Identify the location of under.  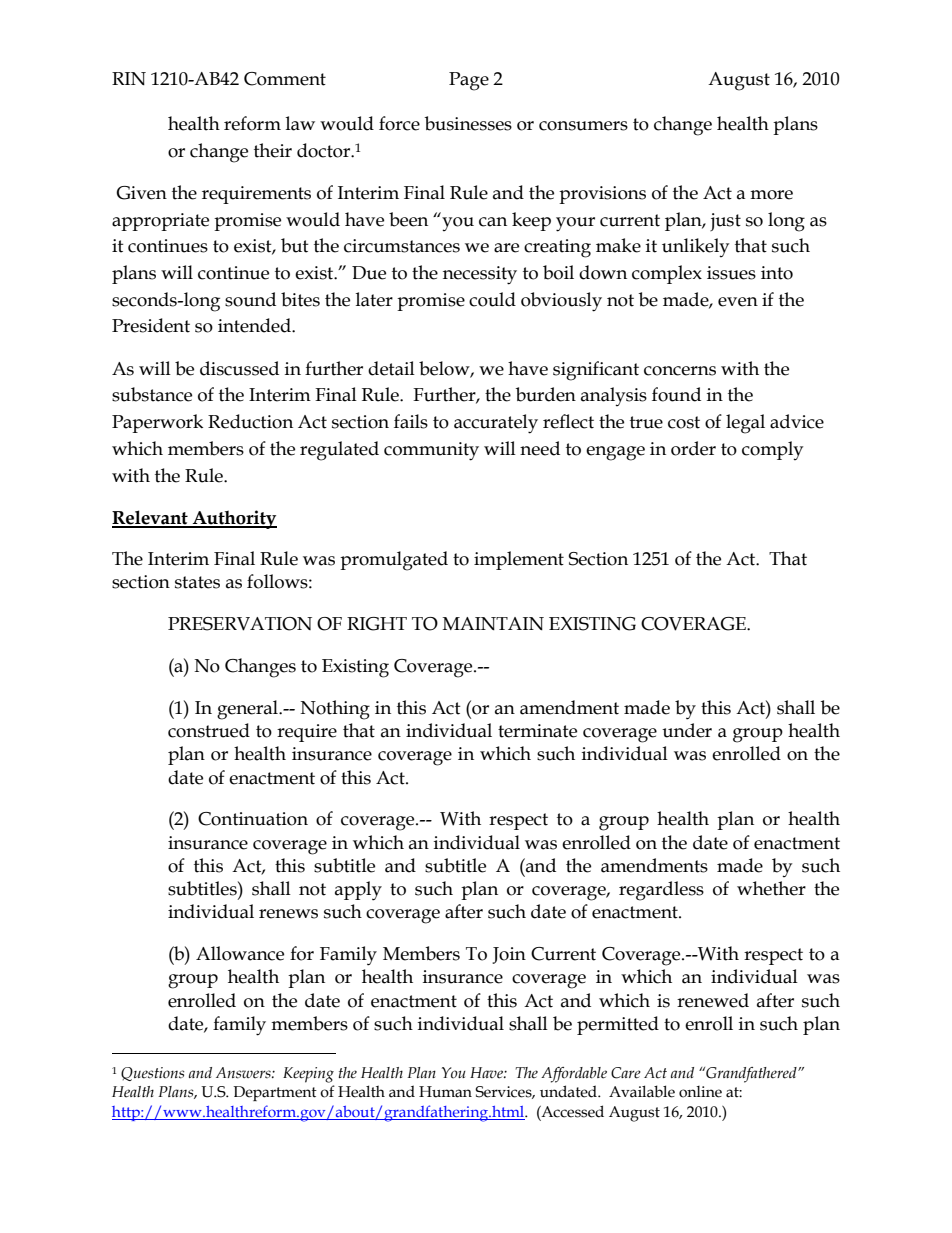
(687, 730).
